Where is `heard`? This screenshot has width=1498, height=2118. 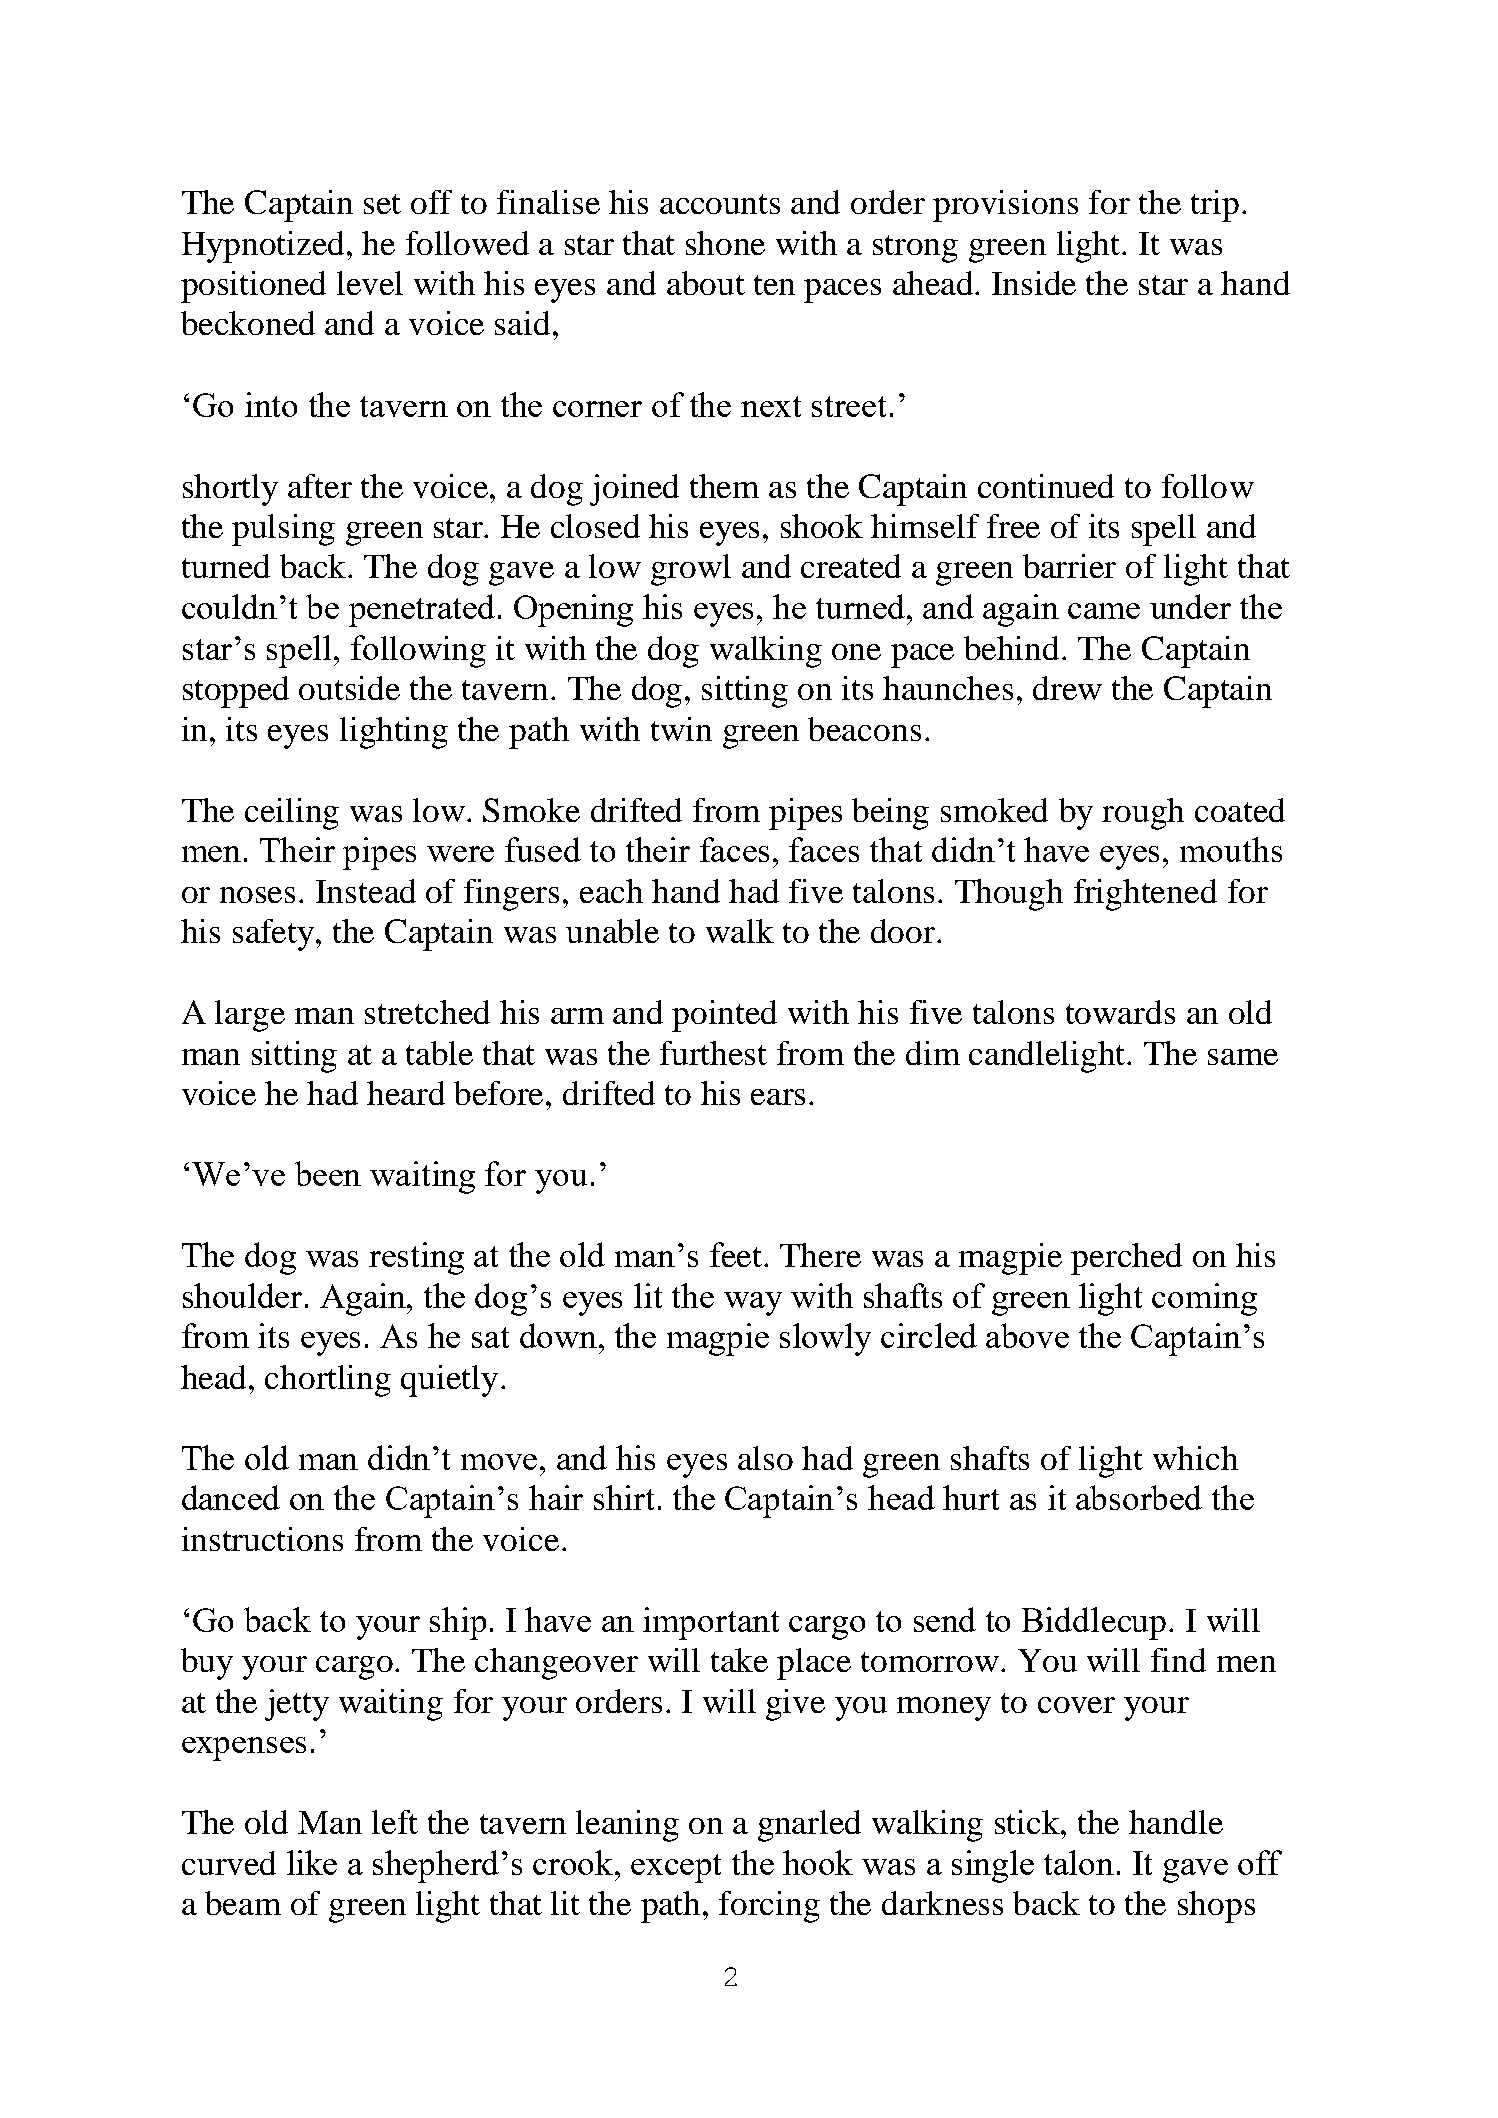
heard is located at coordinates (406, 1093).
